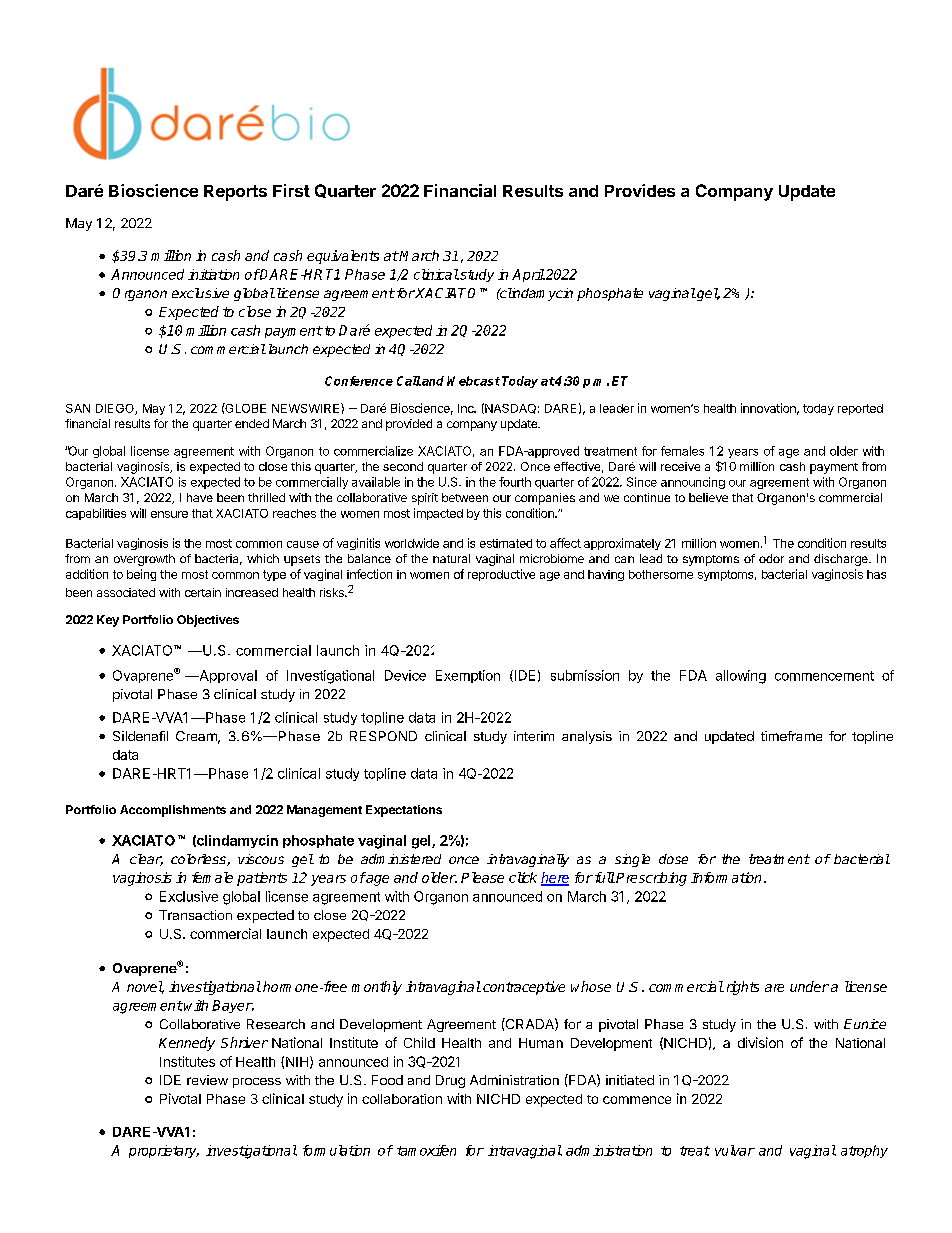  Describe the element at coordinates (195, 915) in the screenshot. I see `Transaction` at that location.
